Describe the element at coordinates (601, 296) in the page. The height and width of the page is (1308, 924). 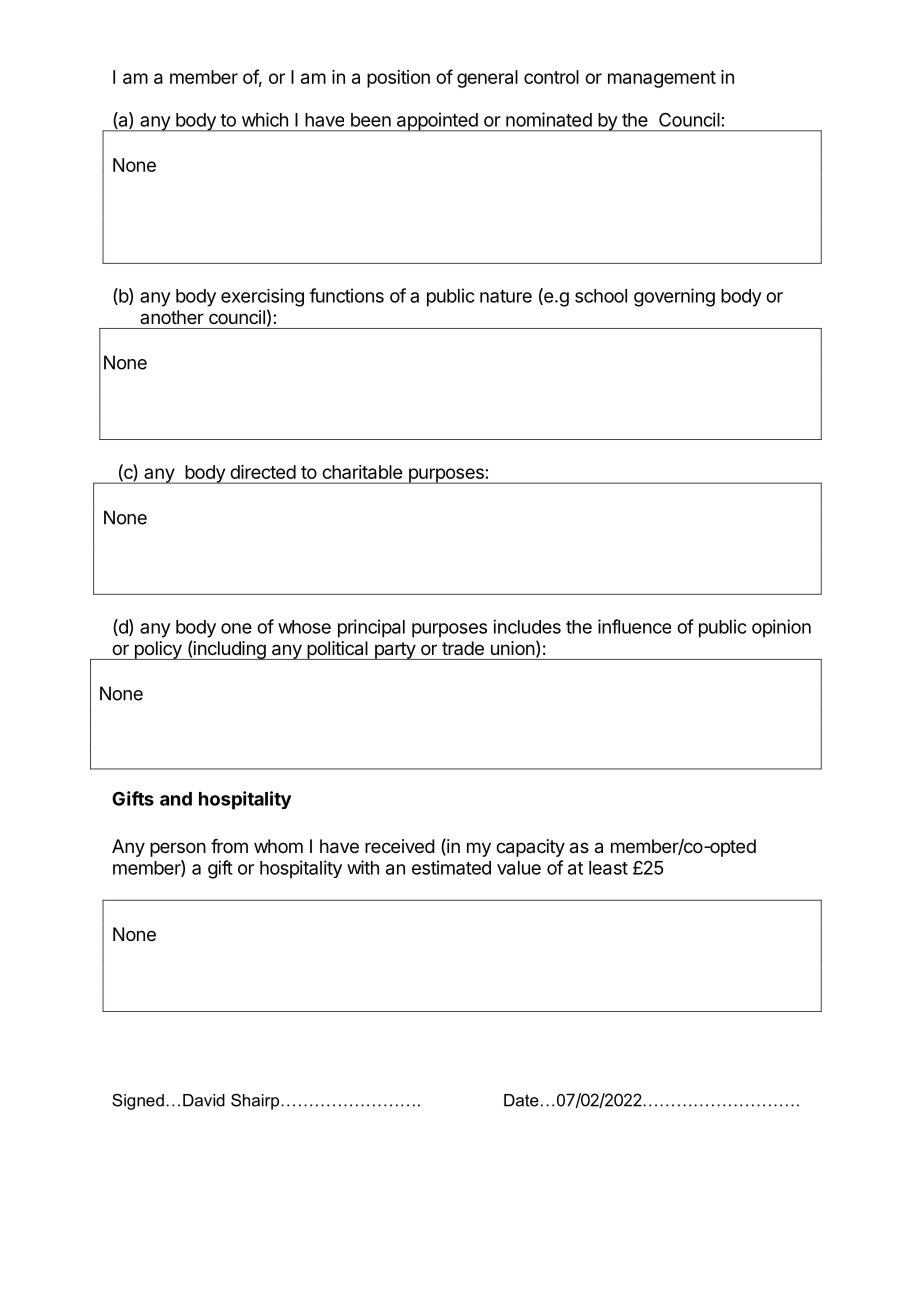
I see `school` at that location.
